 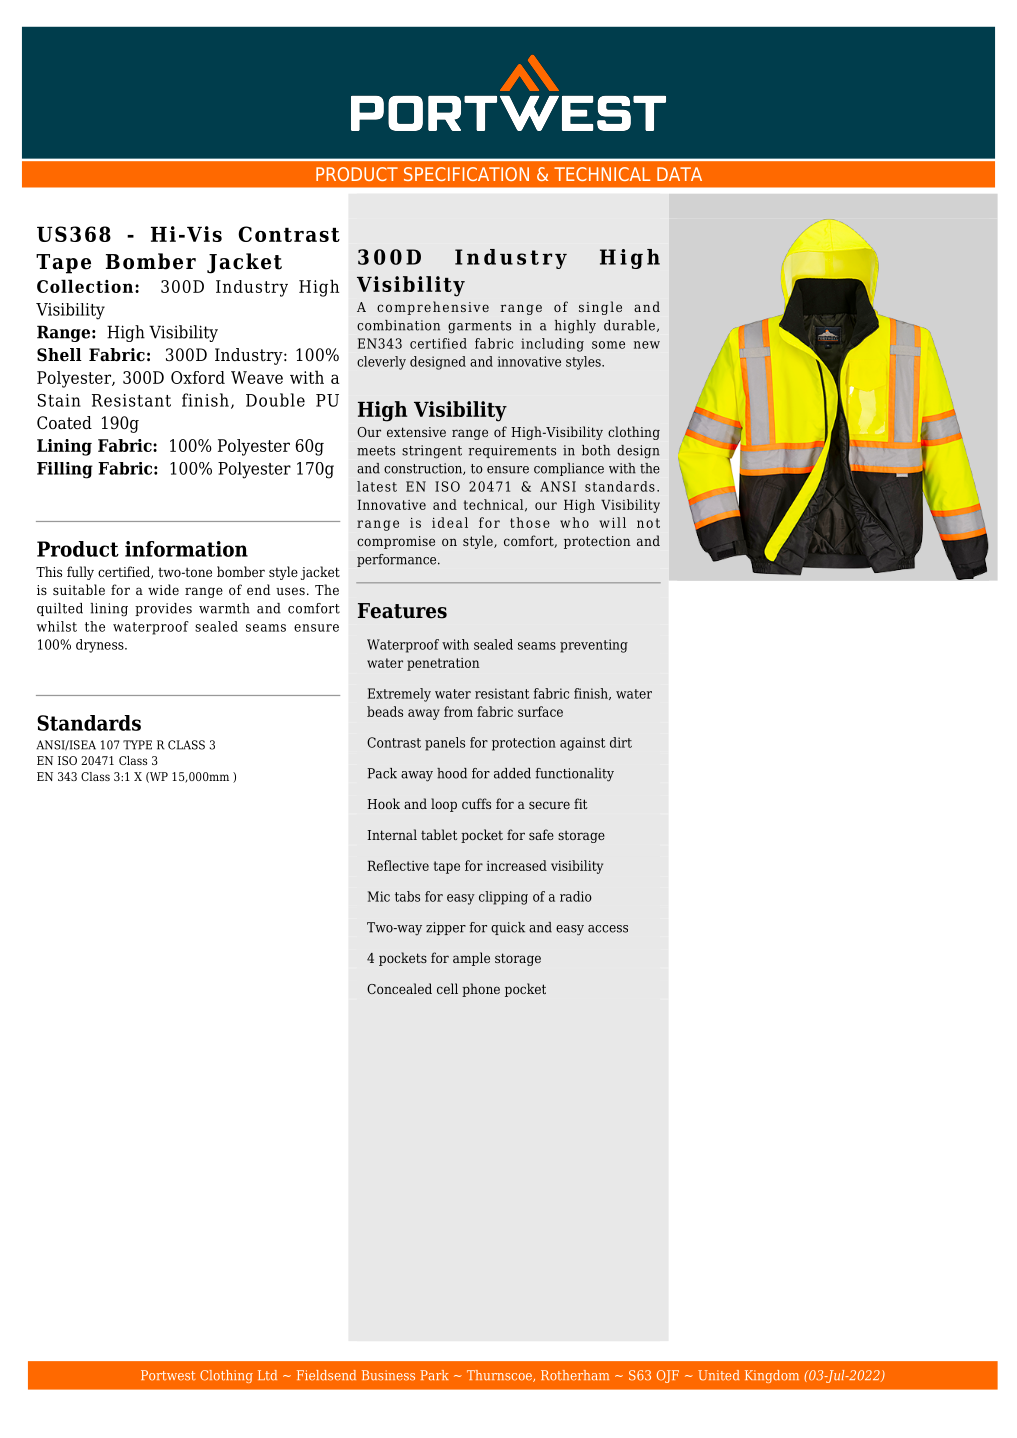 What do you see at coordinates (648, 523) in the document?
I see `not` at bounding box center [648, 523].
